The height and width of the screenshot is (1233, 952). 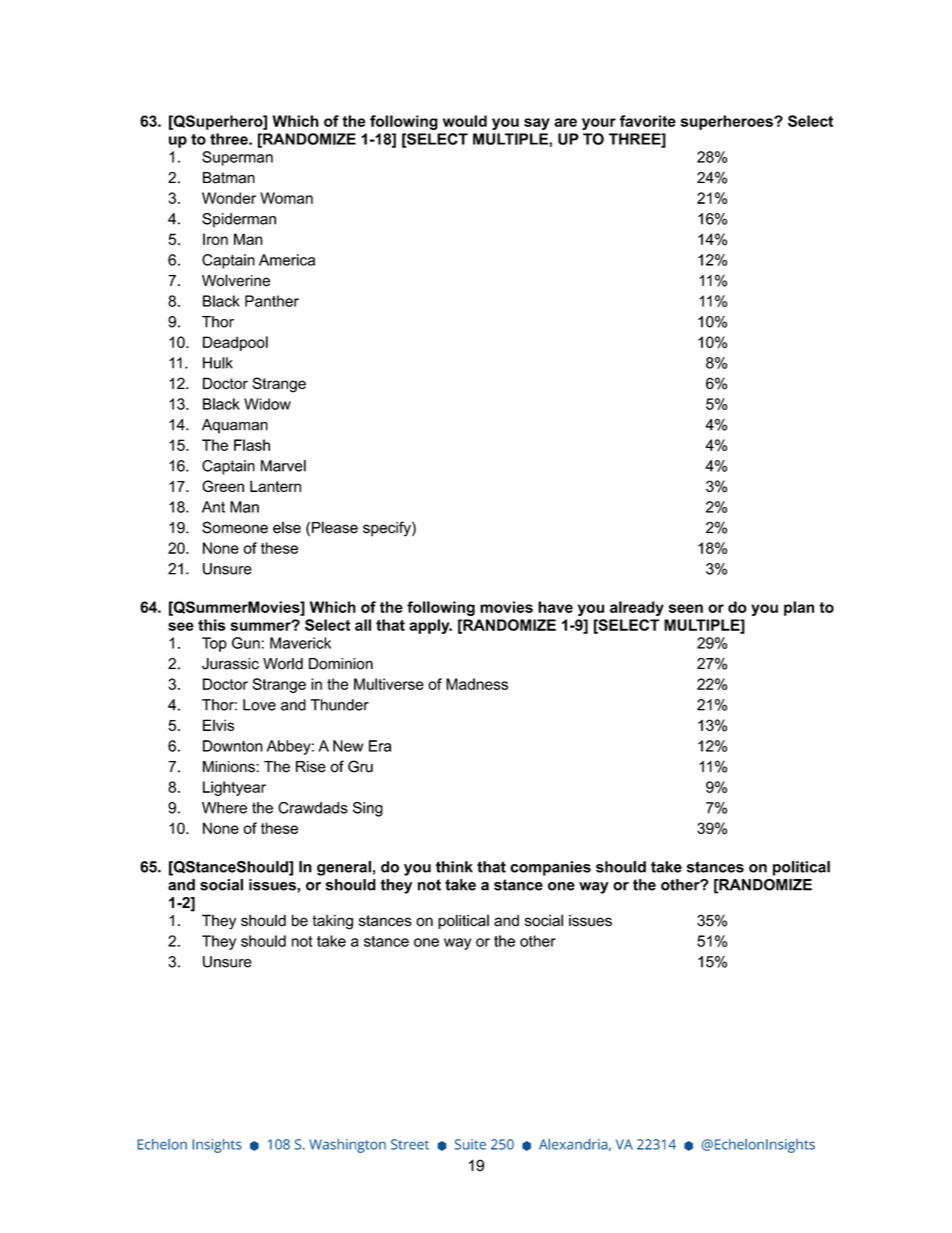 I want to click on favorite, so click(x=648, y=121).
